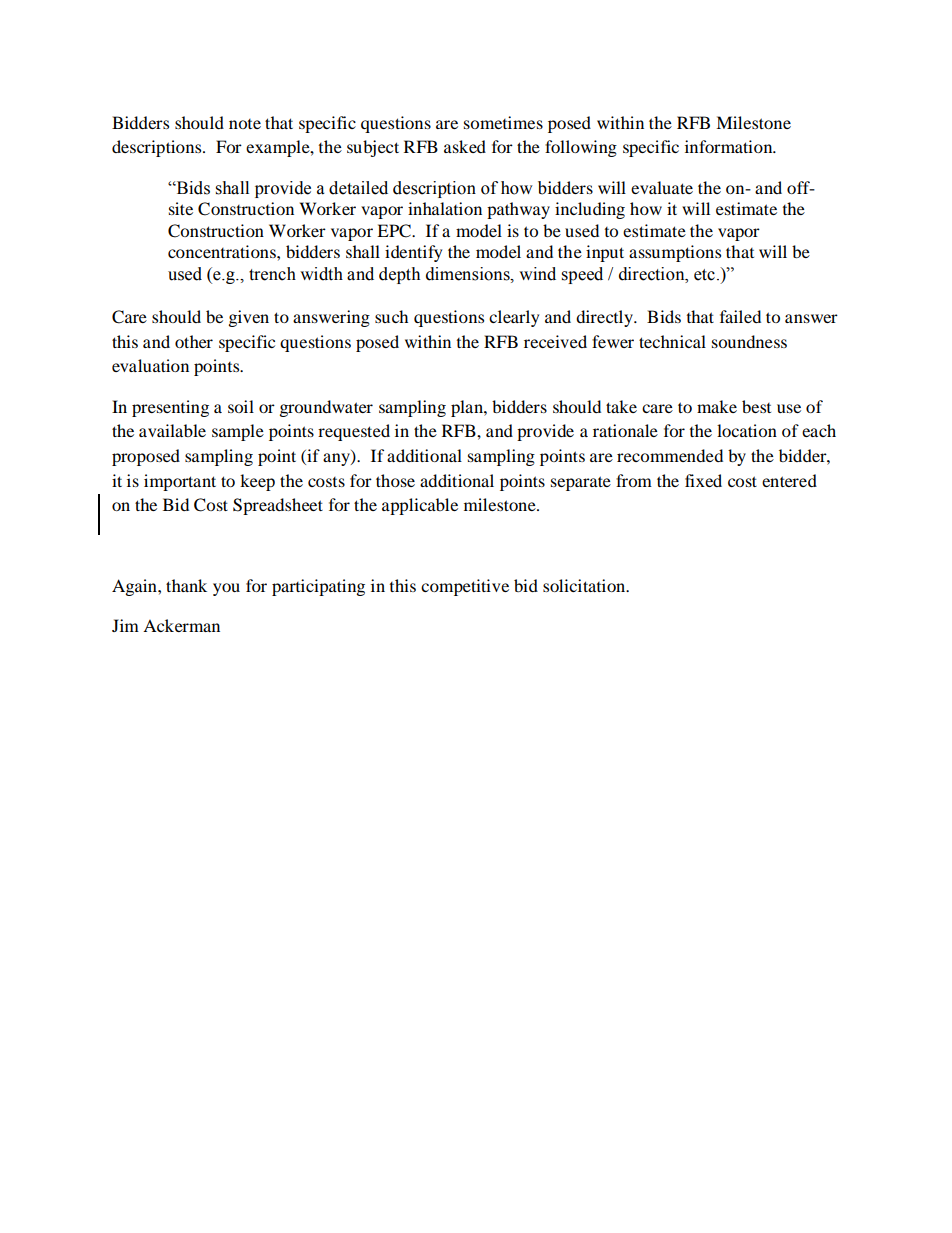  Describe the element at coordinates (150, 365) in the screenshot. I see `evaluation` at that location.
